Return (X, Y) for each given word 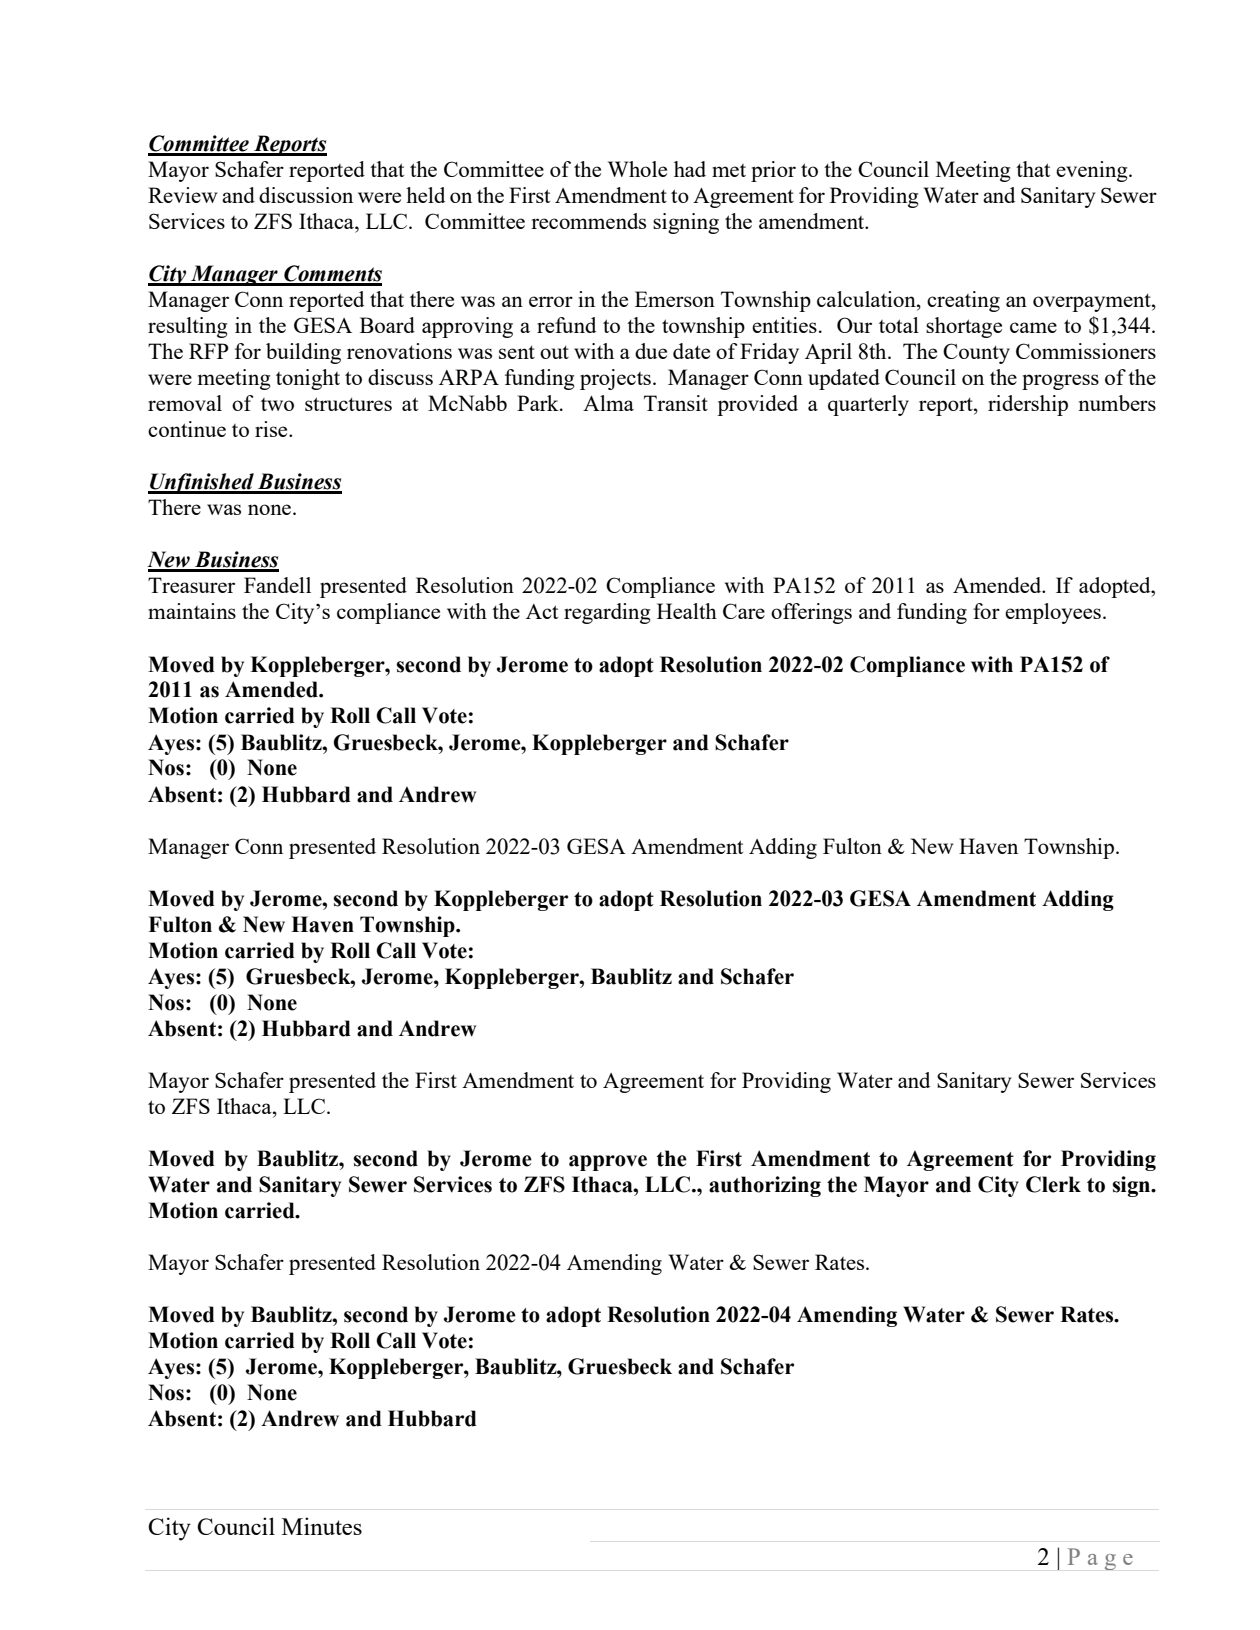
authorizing (765, 1186)
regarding (607, 613)
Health (687, 611)
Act (542, 611)
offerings (811, 613)
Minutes (322, 1526)
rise (272, 429)
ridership (1028, 405)
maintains (192, 611)
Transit (676, 403)
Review (182, 195)
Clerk (1053, 1184)
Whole (637, 169)
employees (1053, 613)
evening (1093, 171)
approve (608, 1163)
